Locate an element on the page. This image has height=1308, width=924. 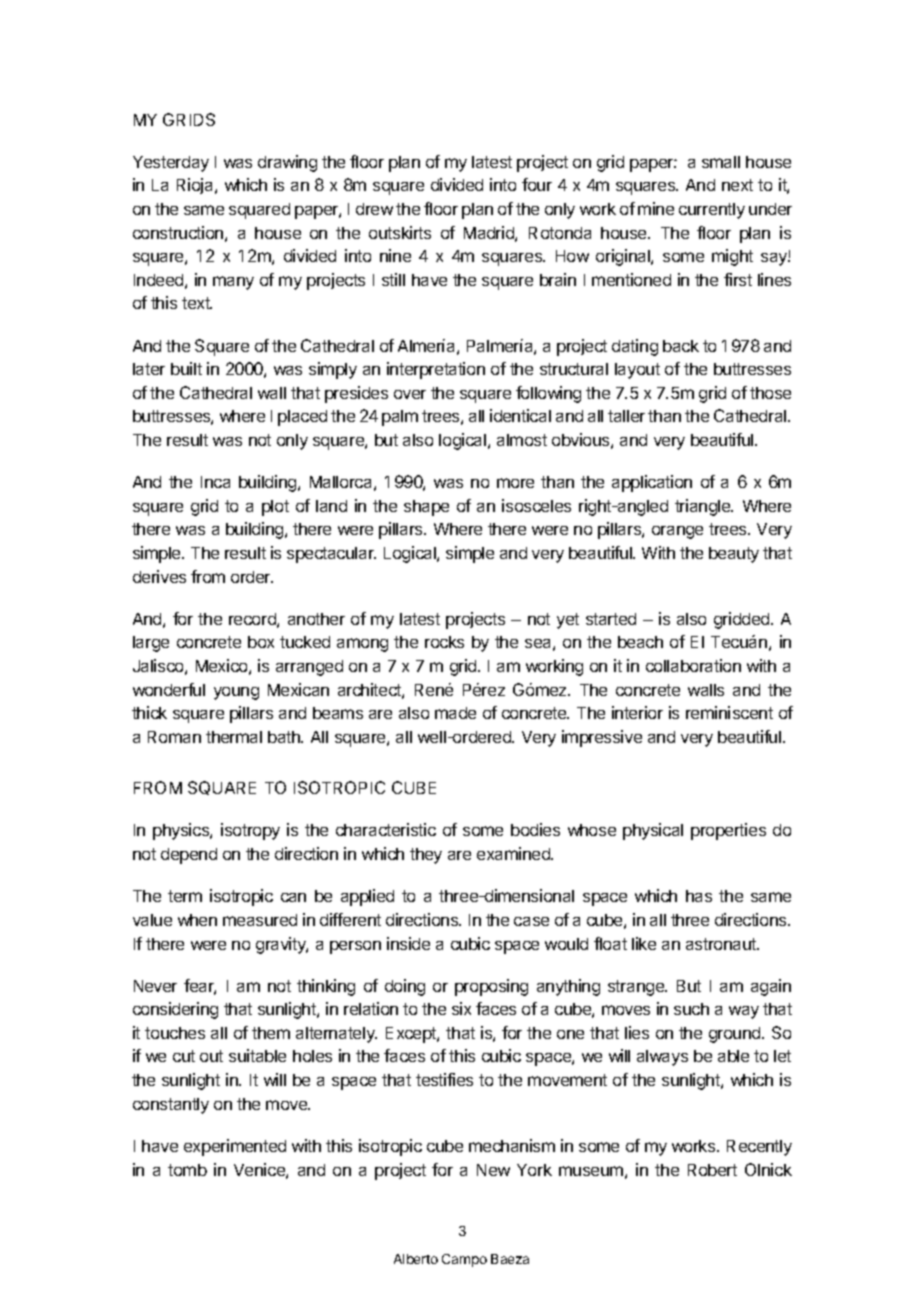
four is located at coordinates (537, 184).
